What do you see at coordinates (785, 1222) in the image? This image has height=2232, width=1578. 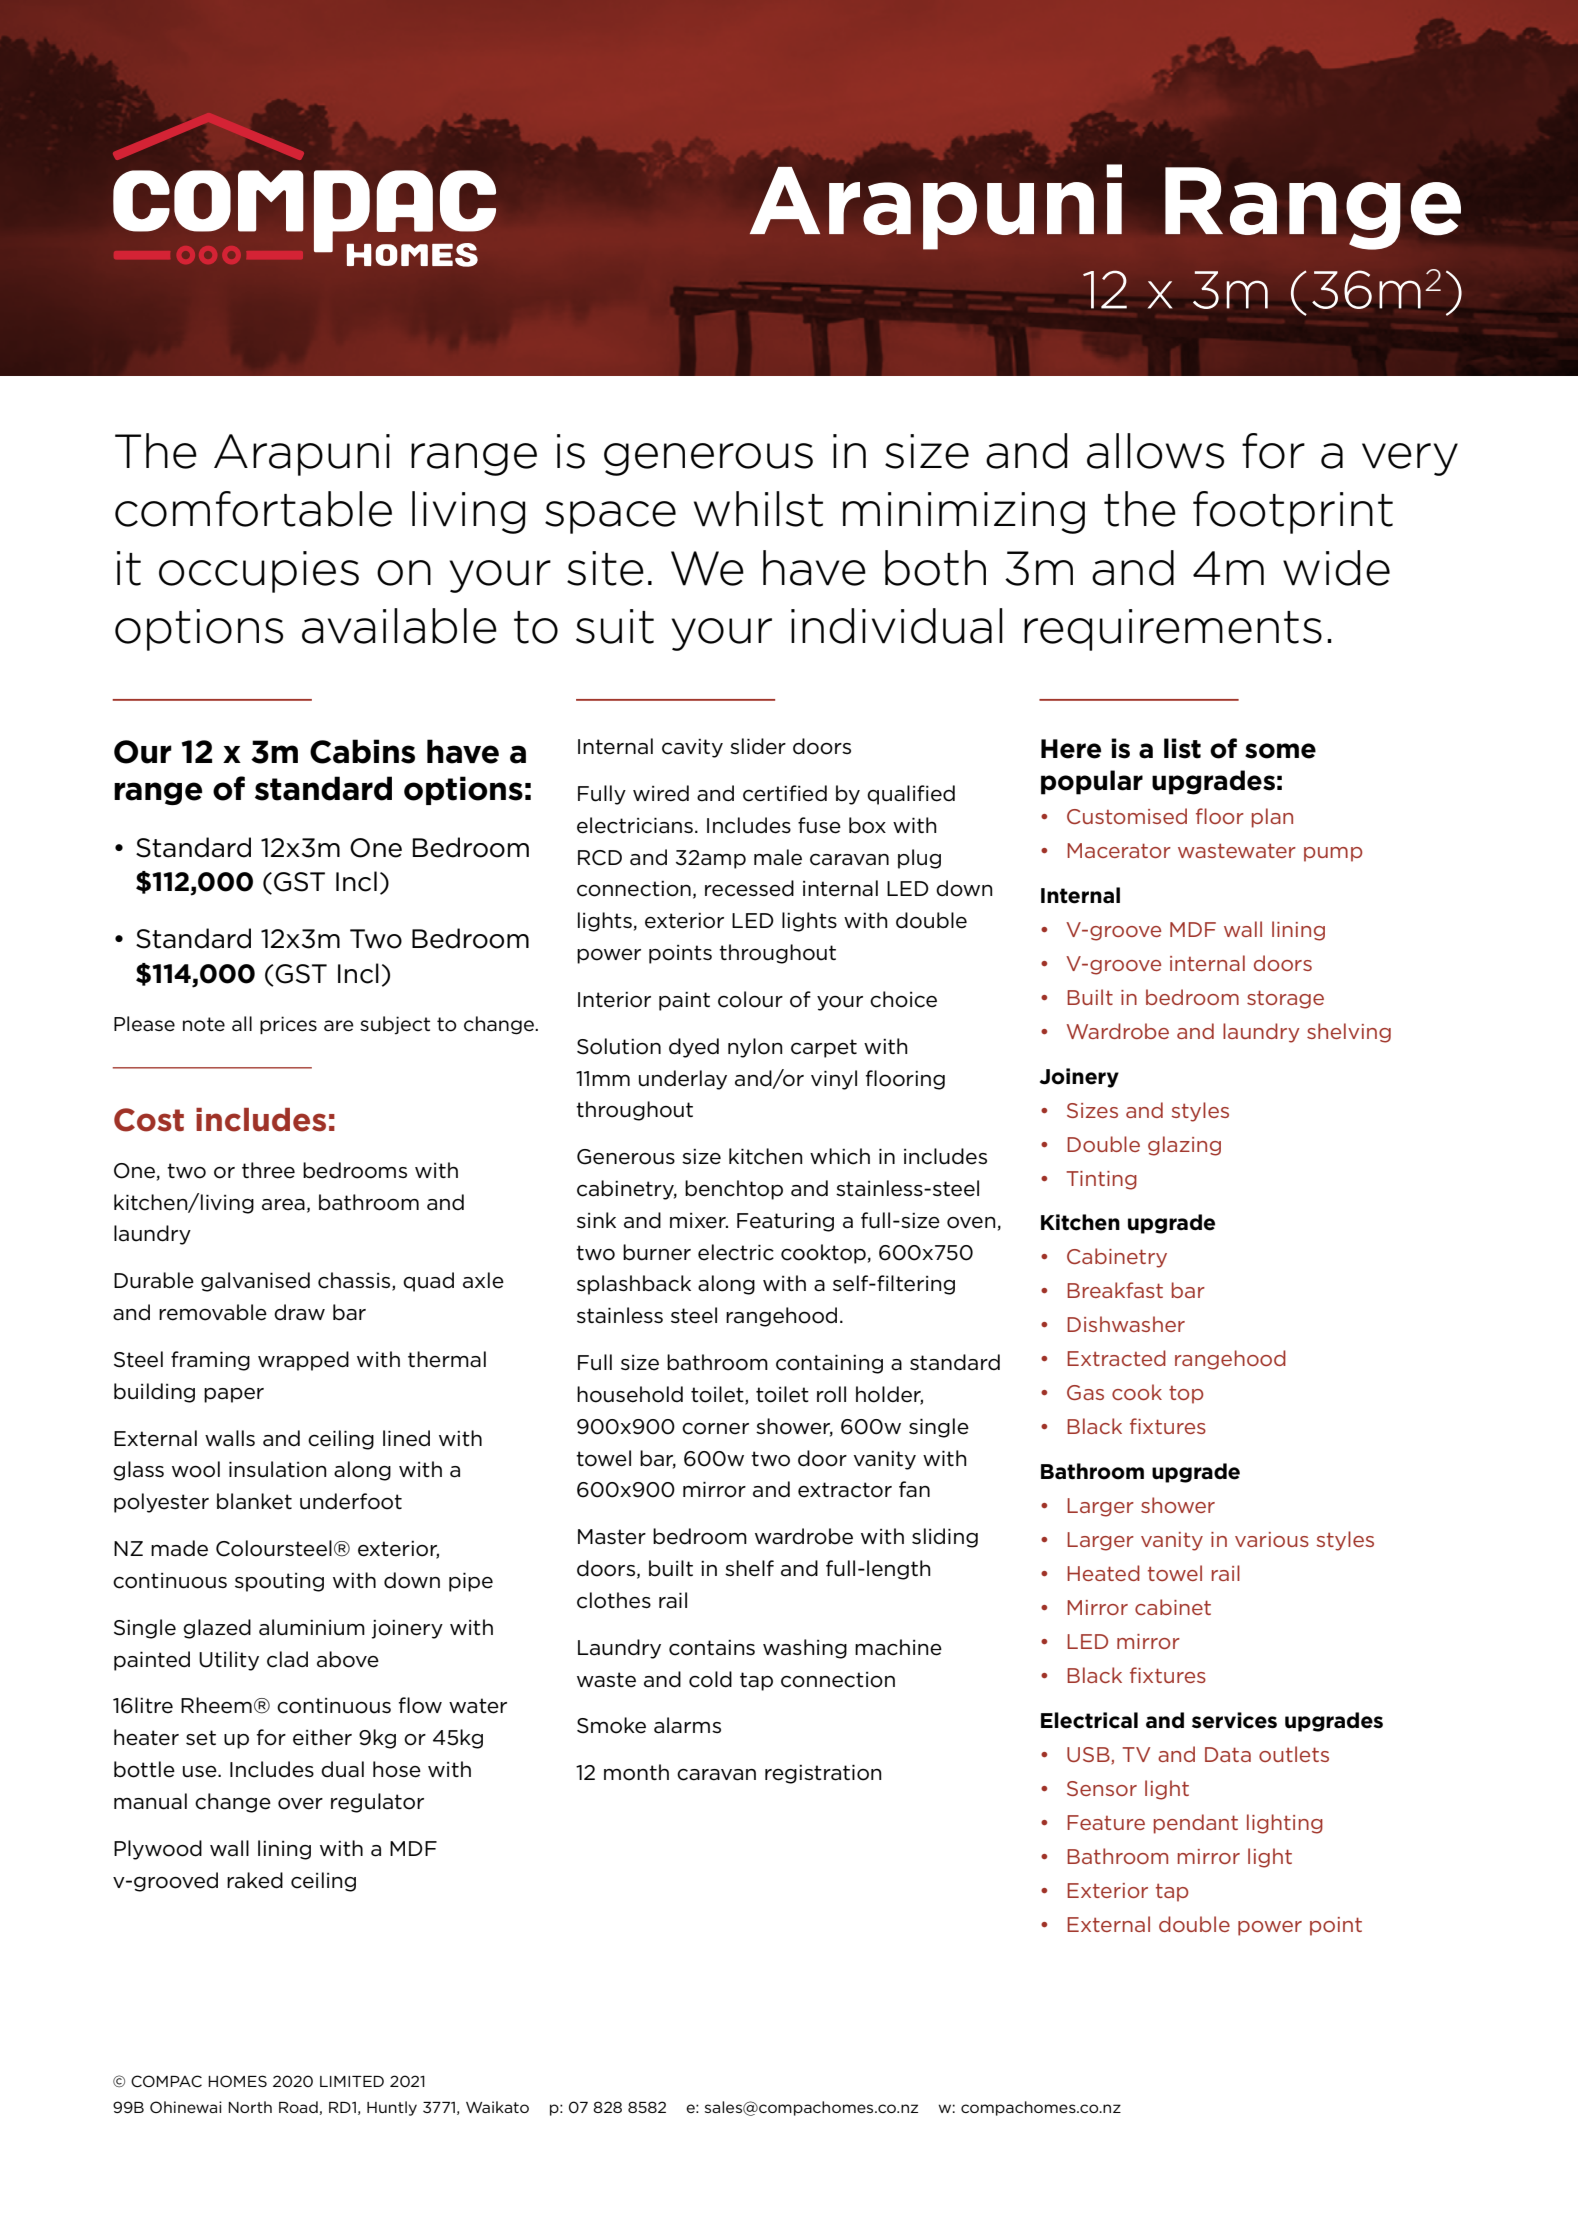 I see `Featuring` at bounding box center [785, 1222].
